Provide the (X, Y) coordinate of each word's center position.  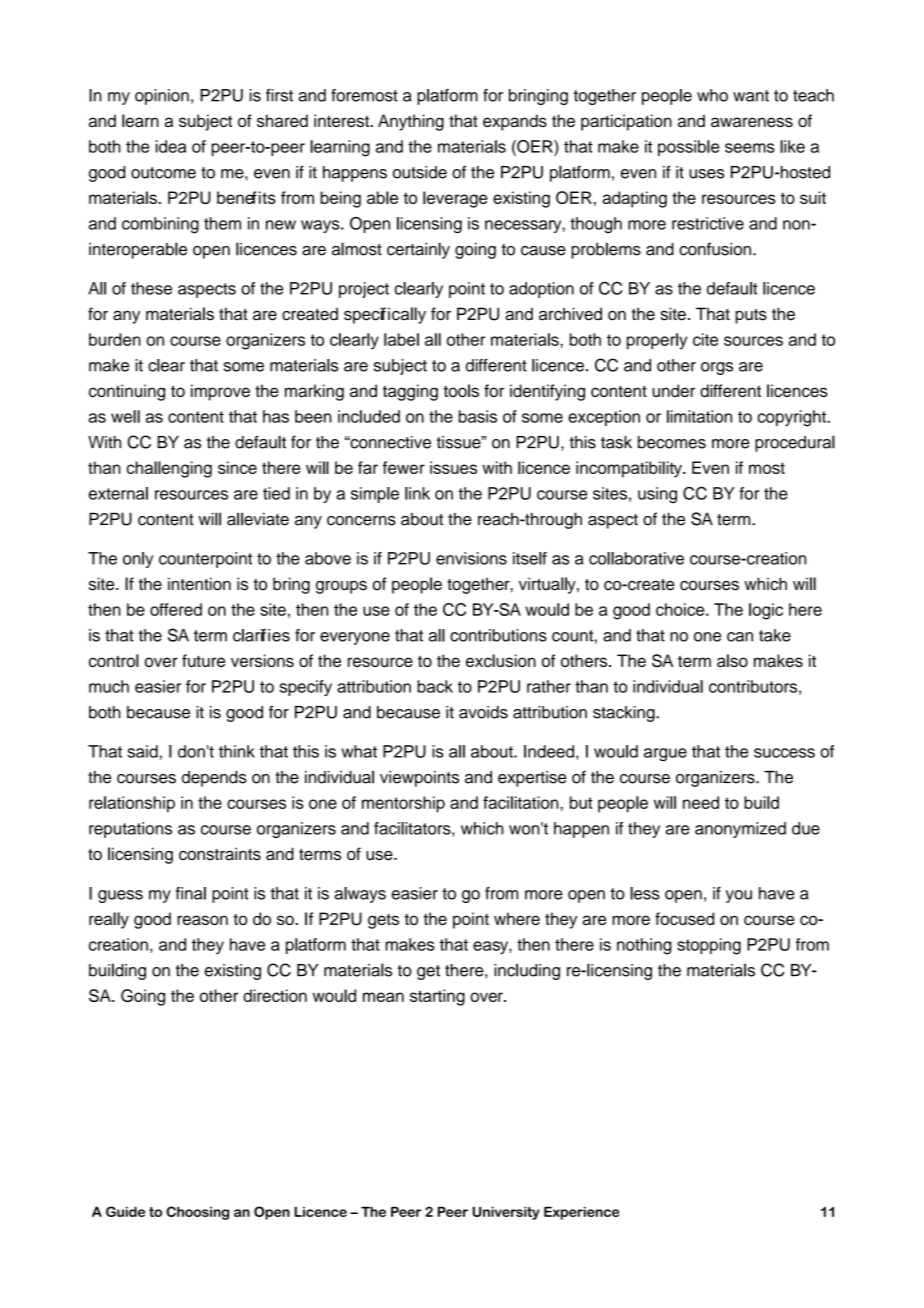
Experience (581, 1213)
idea (171, 146)
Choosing (197, 1213)
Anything (411, 122)
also (732, 660)
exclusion (501, 660)
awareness (752, 122)
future (203, 660)
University (506, 1213)
